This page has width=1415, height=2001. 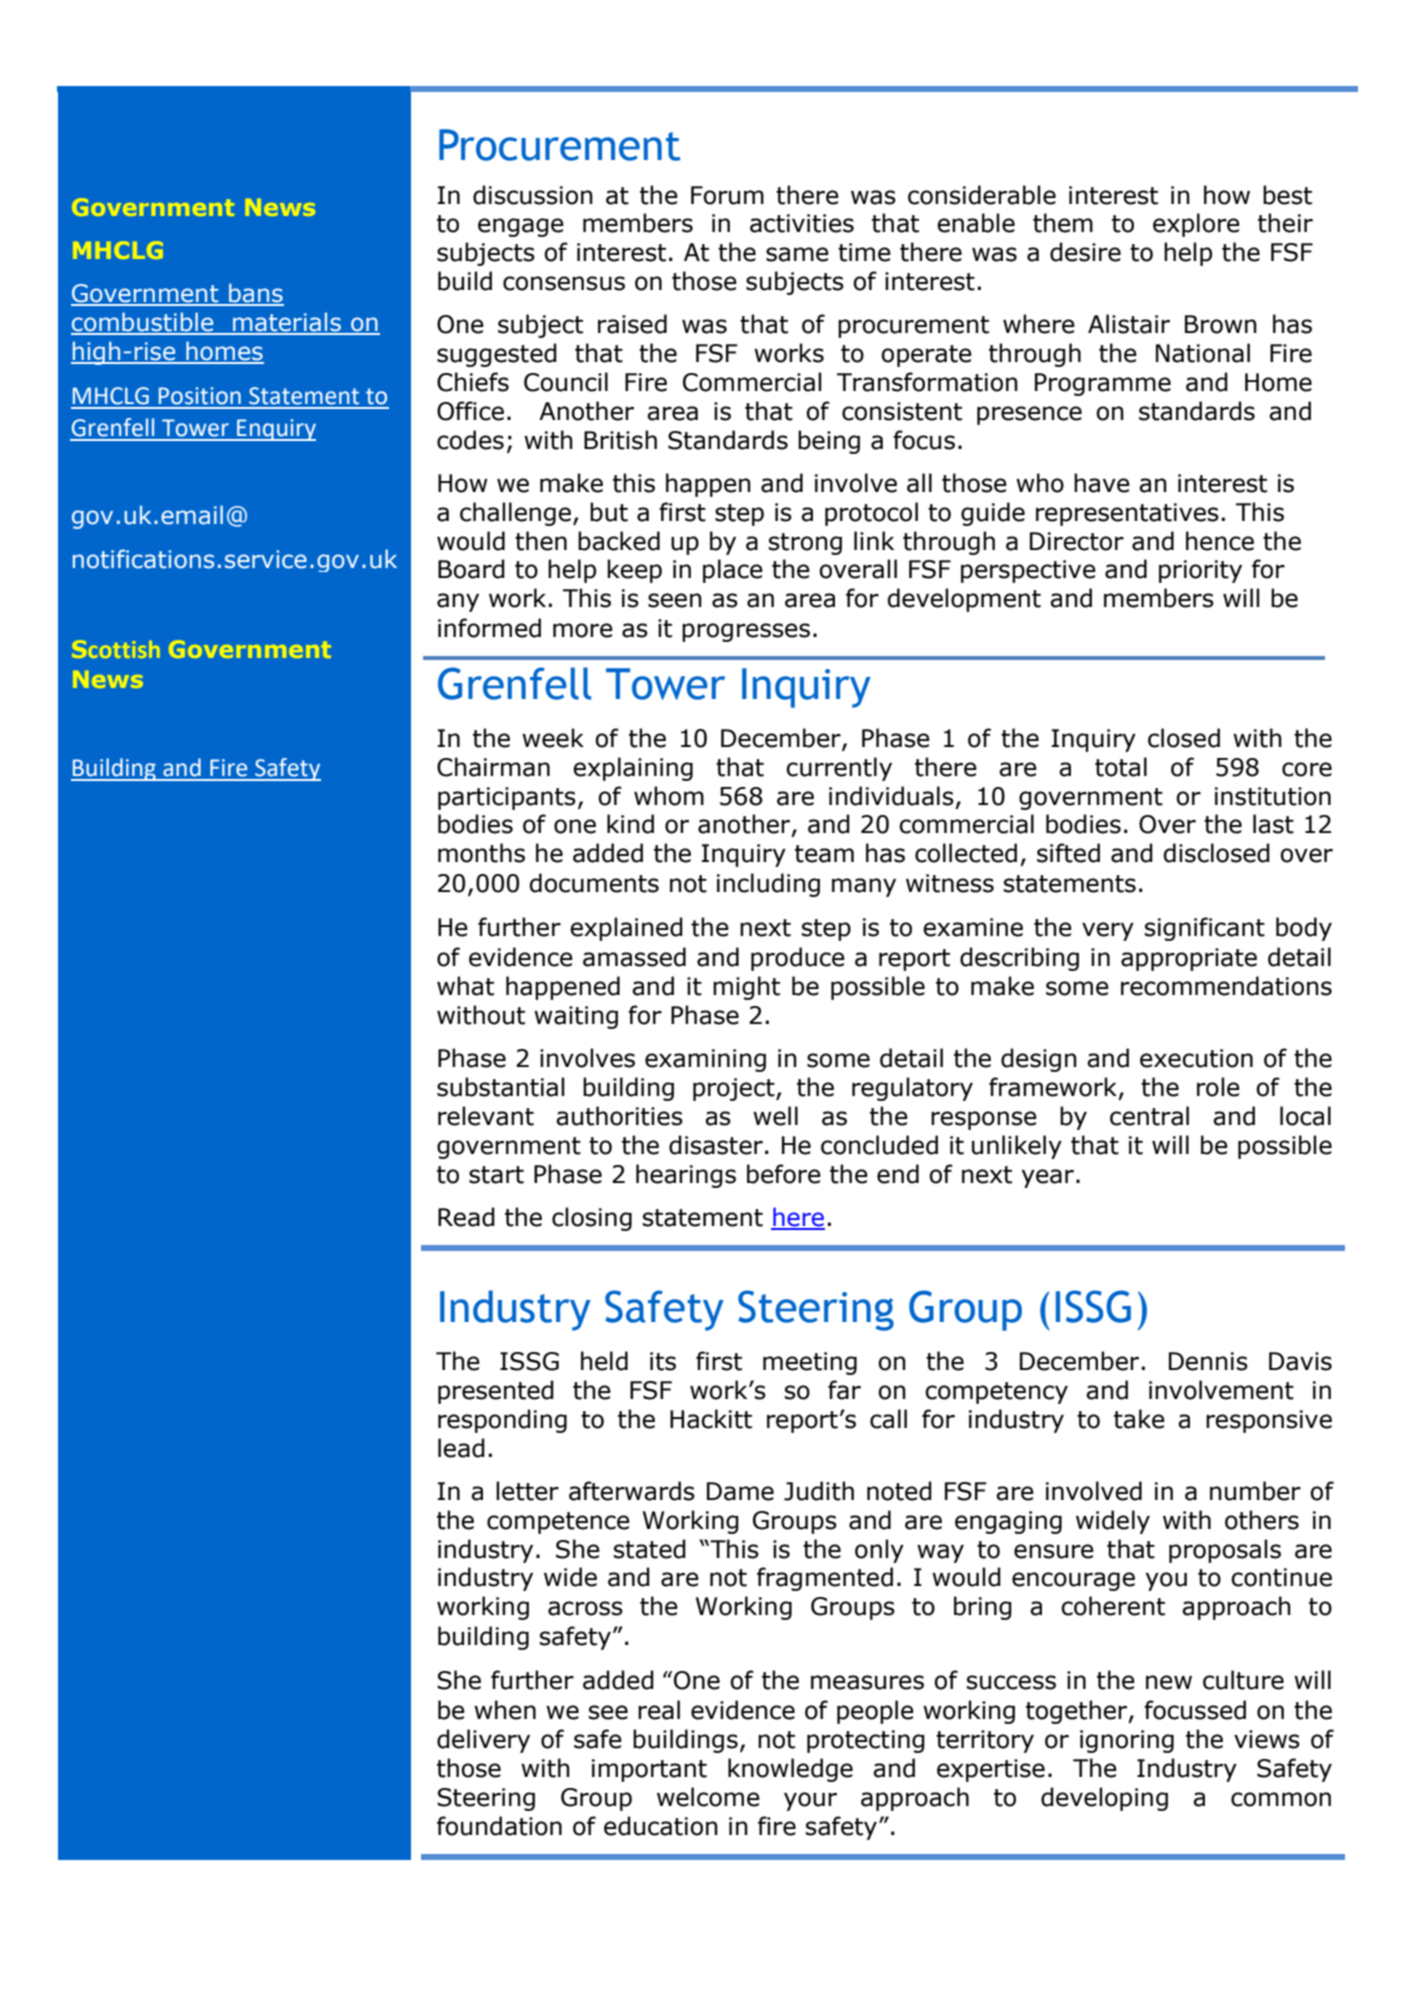 I want to click on bans, so click(x=255, y=294).
